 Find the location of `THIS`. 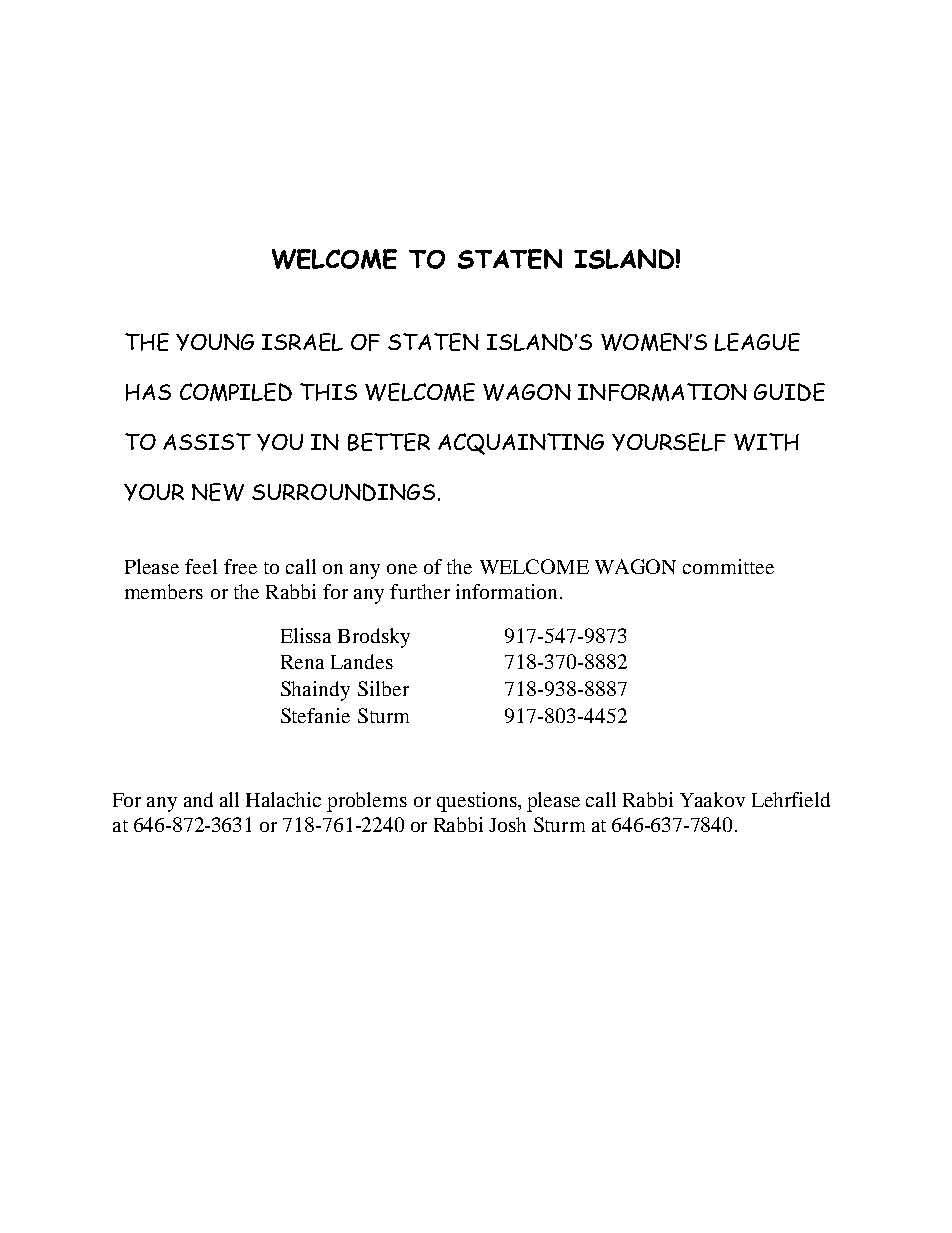

THIS is located at coordinates (328, 392).
